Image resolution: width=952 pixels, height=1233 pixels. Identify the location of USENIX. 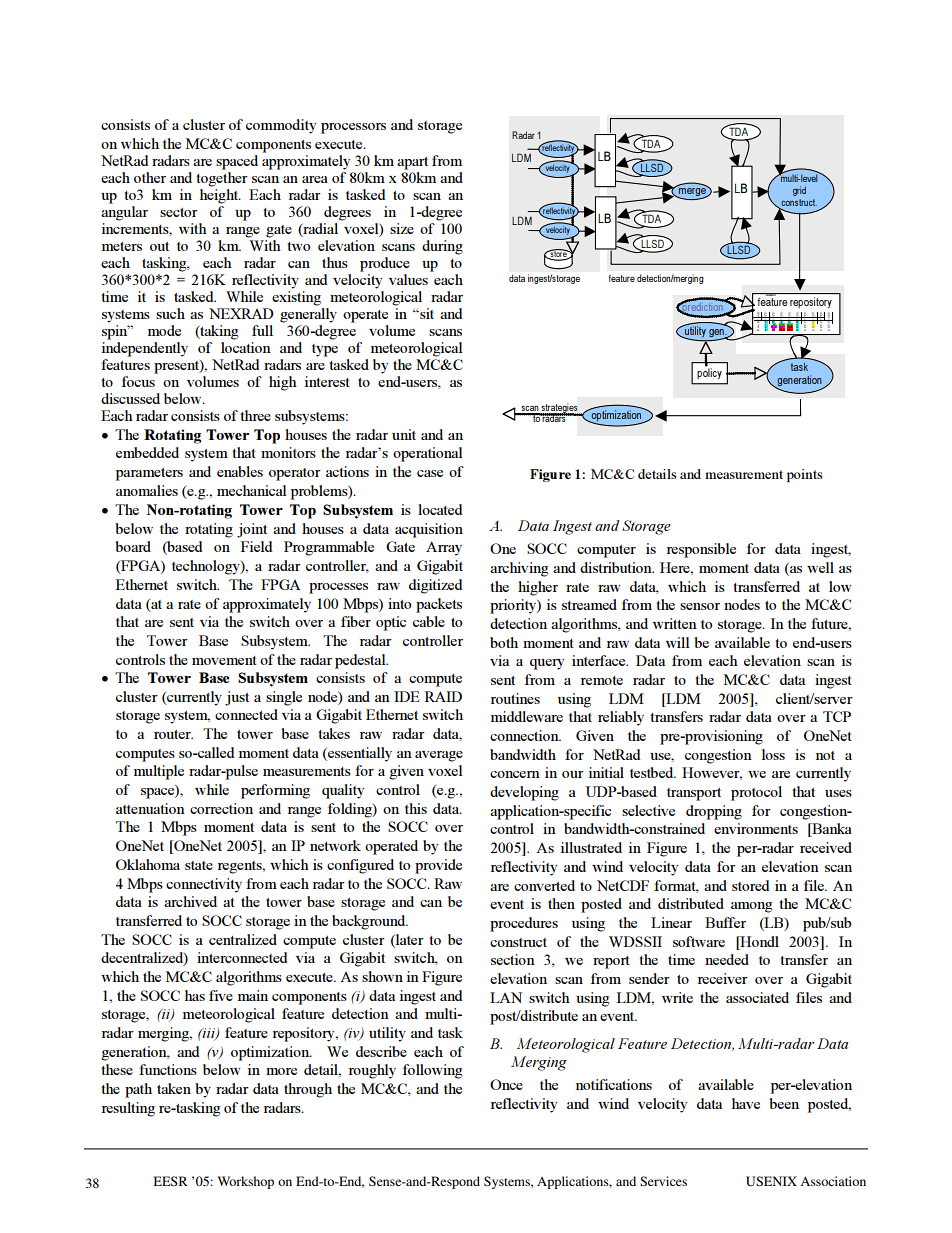
(771, 1181).
